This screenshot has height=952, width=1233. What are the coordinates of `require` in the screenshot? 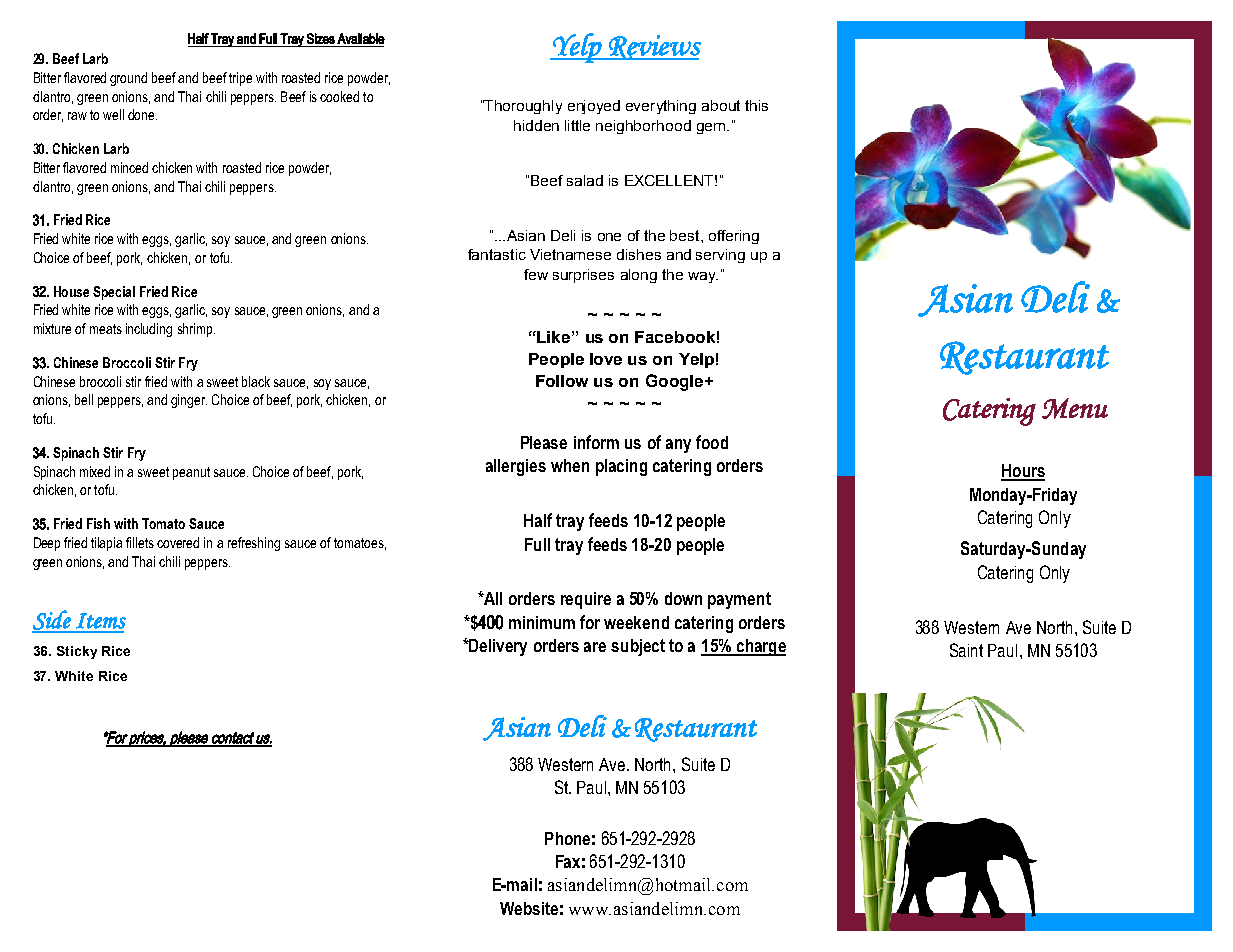 It's located at (586, 600).
